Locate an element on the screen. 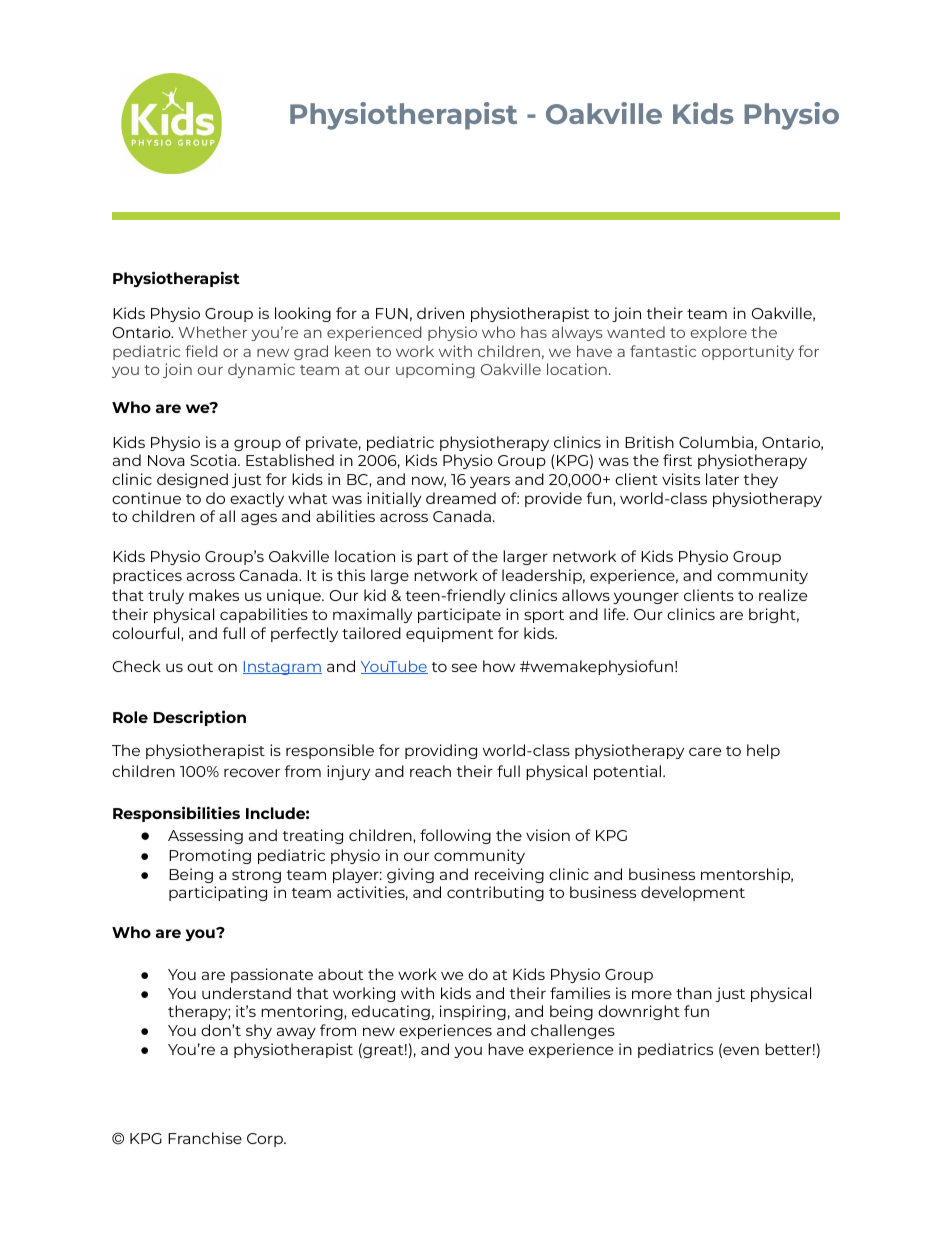 This screenshot has height=1233, width=952. driven is located at coordinates (440, 313).
